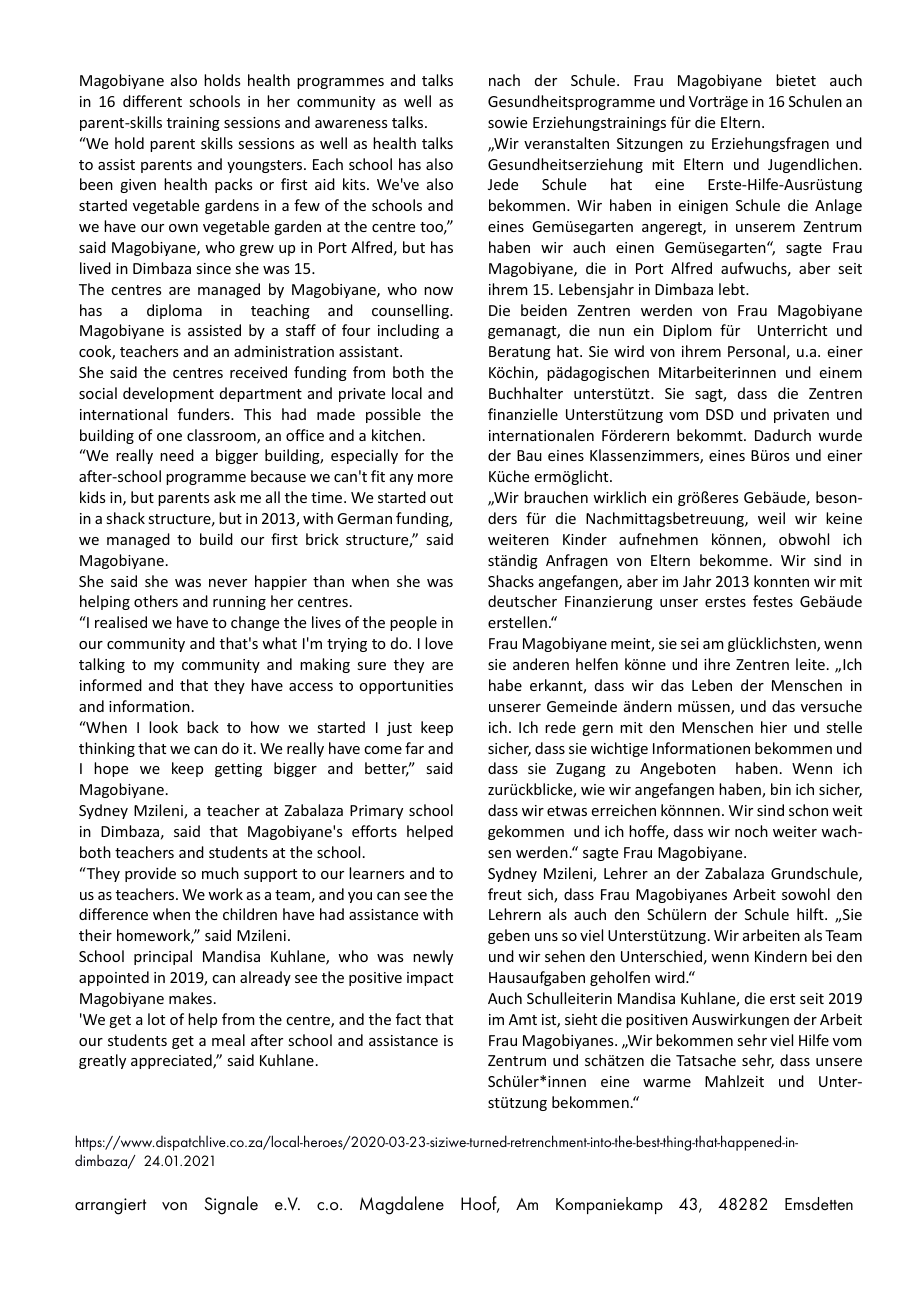 This screenshot has height=1308, width=924. What do you see at coordinates (152, 101) in the screenshot?
I see `different` at bounding box center [152, 101].
